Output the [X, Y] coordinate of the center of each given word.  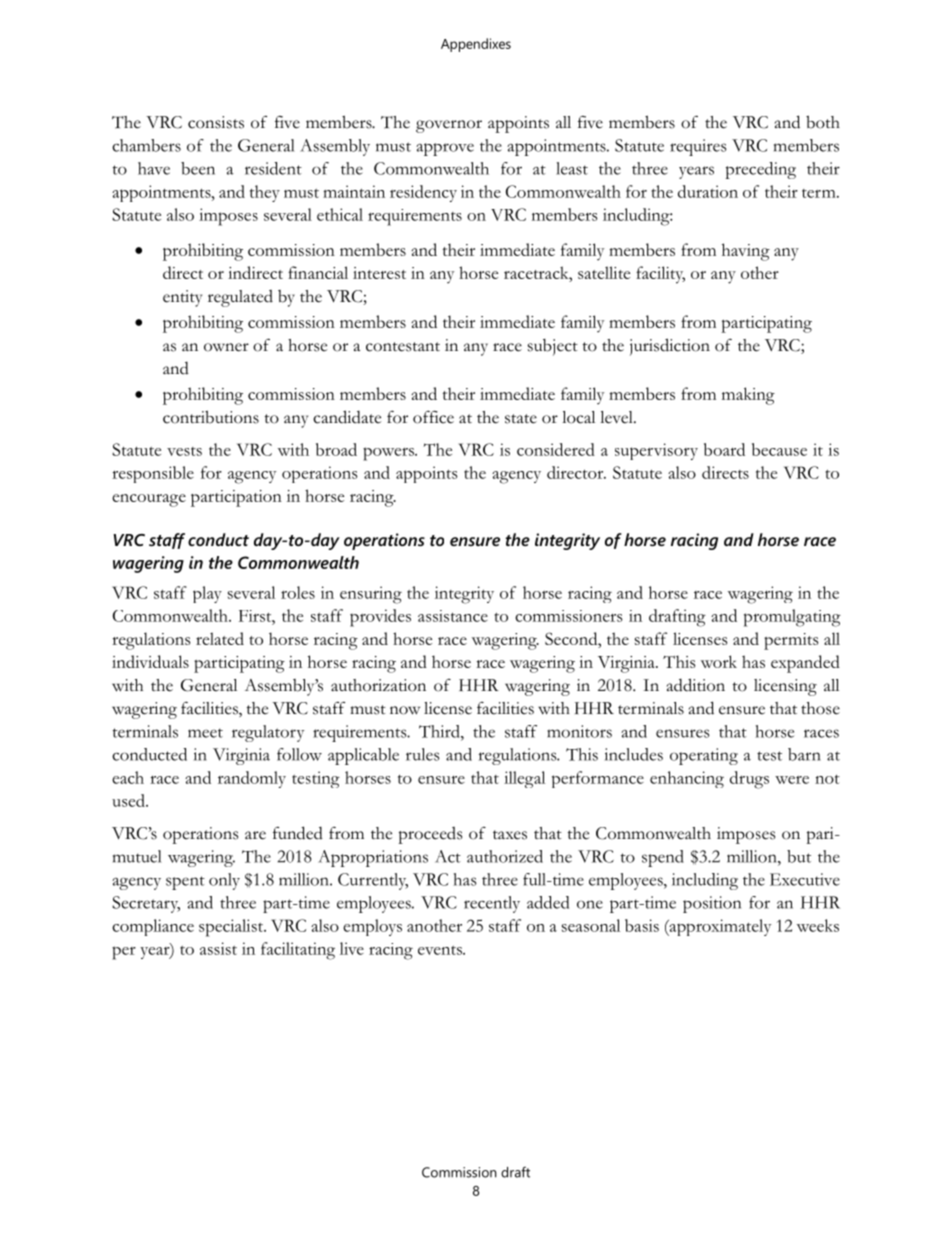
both [823, 122]
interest [379, 273]
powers [389, 454]
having [746, 252]
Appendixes [476, 45]
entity [182, 298]
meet [205, 733]
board [724, 449]
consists [216, 122]
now [405, 710]
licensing [785, 687]
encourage [149, 500]
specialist [232, 928]
